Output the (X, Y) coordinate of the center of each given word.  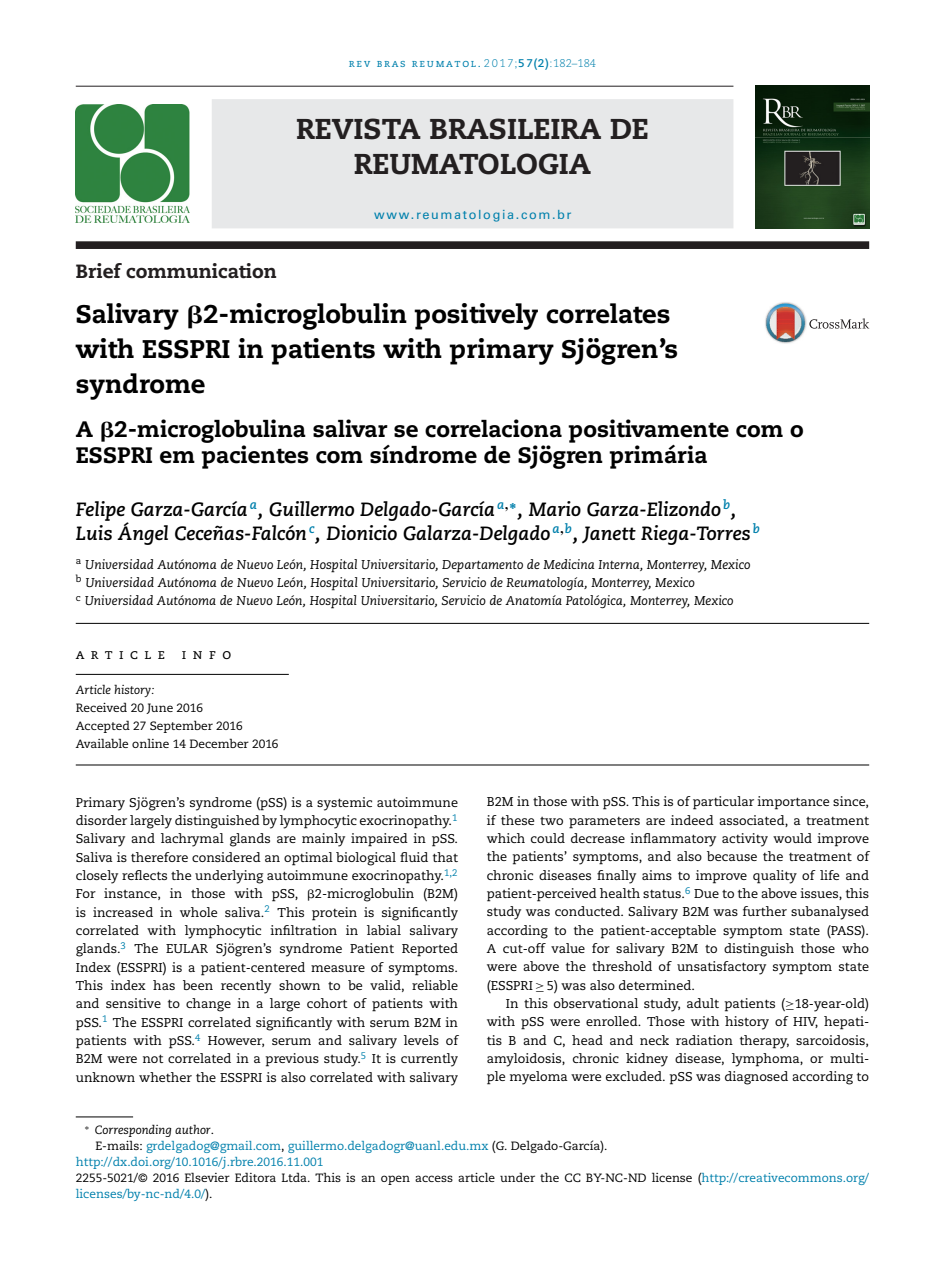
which (506, 838)
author (194, 1129)
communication (201, 271)
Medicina (569, 564)
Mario (555, 508)
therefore (159, 857)
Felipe (100, 511)
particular (723, 803)
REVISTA (359, 129)
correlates (608, 313)
